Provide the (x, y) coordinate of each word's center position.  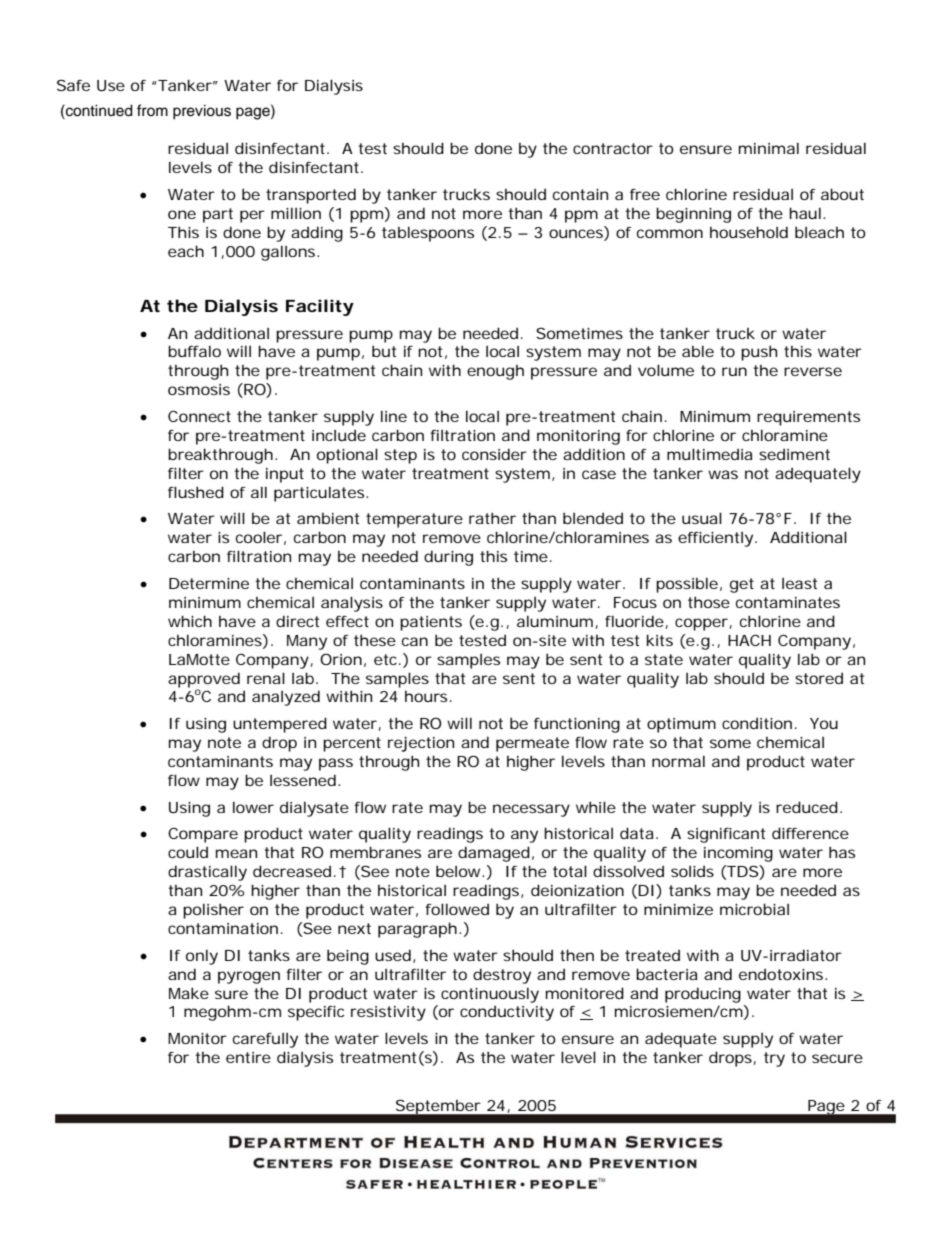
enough (495, 372)
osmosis (199, 389)
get (742, 585)
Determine (209, 583)
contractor (613, 148)
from (152, 110)
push (759, 353)
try (774, 1059)
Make (189, 993)
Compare (203, 835)
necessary (531, 810)
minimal (769, 148)
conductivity (507, 1013)
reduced (807, 807)
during (448, 558)
